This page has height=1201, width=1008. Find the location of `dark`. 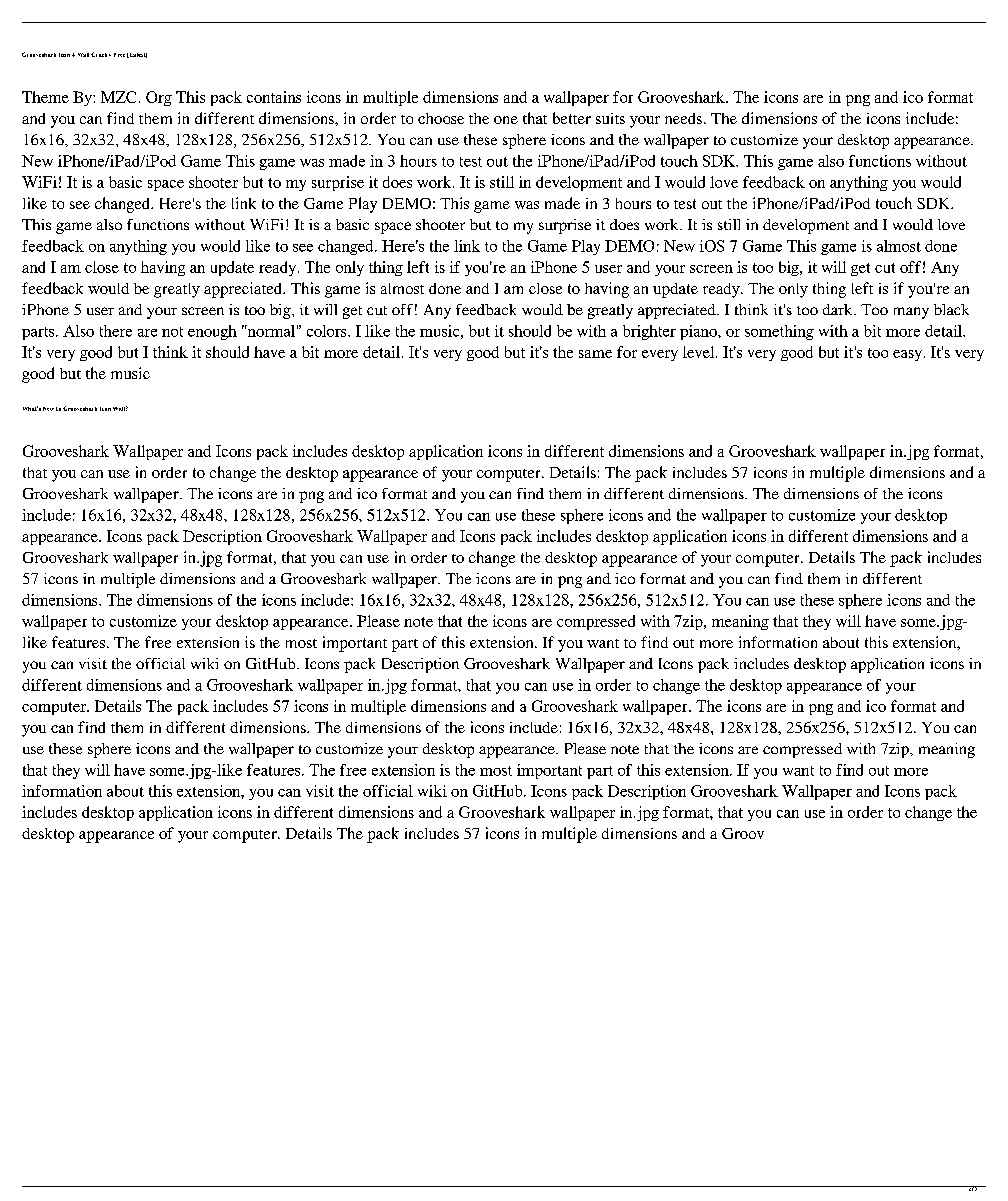

dark is located at coordinates (839, 309).
